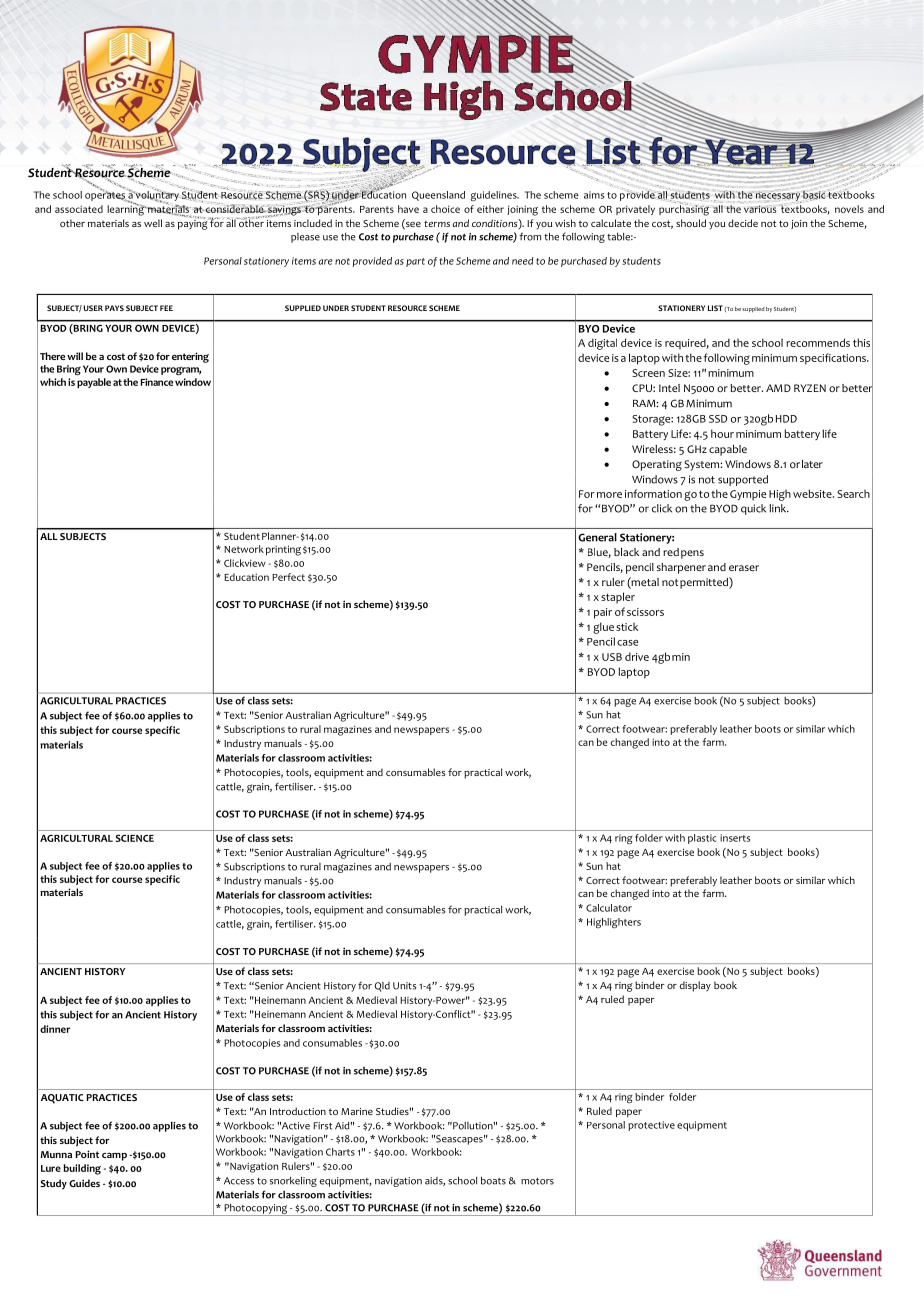 This page has height=1305, width=924. I want to click on well, so click(153, 223).
